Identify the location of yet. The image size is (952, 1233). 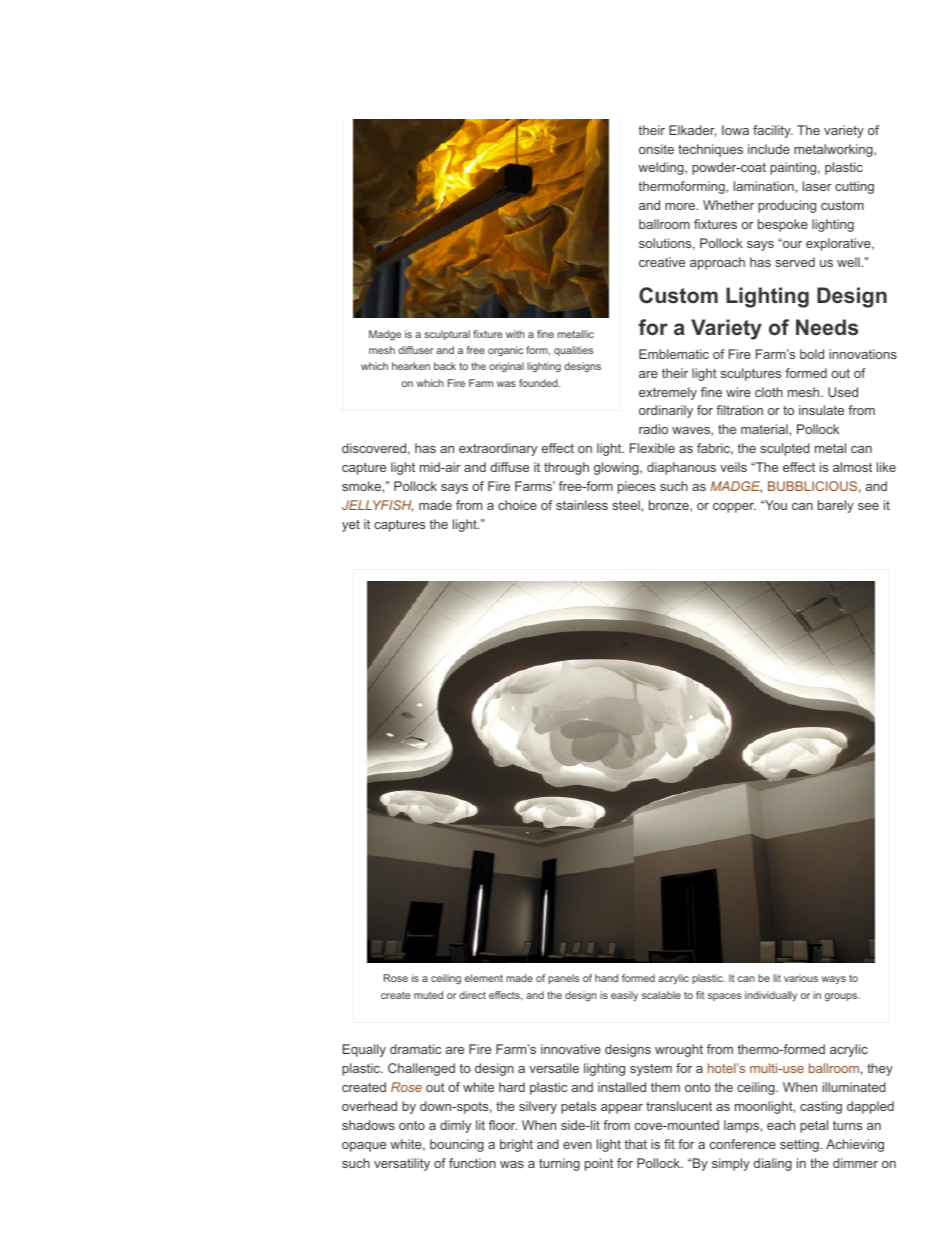
(351, 526).
